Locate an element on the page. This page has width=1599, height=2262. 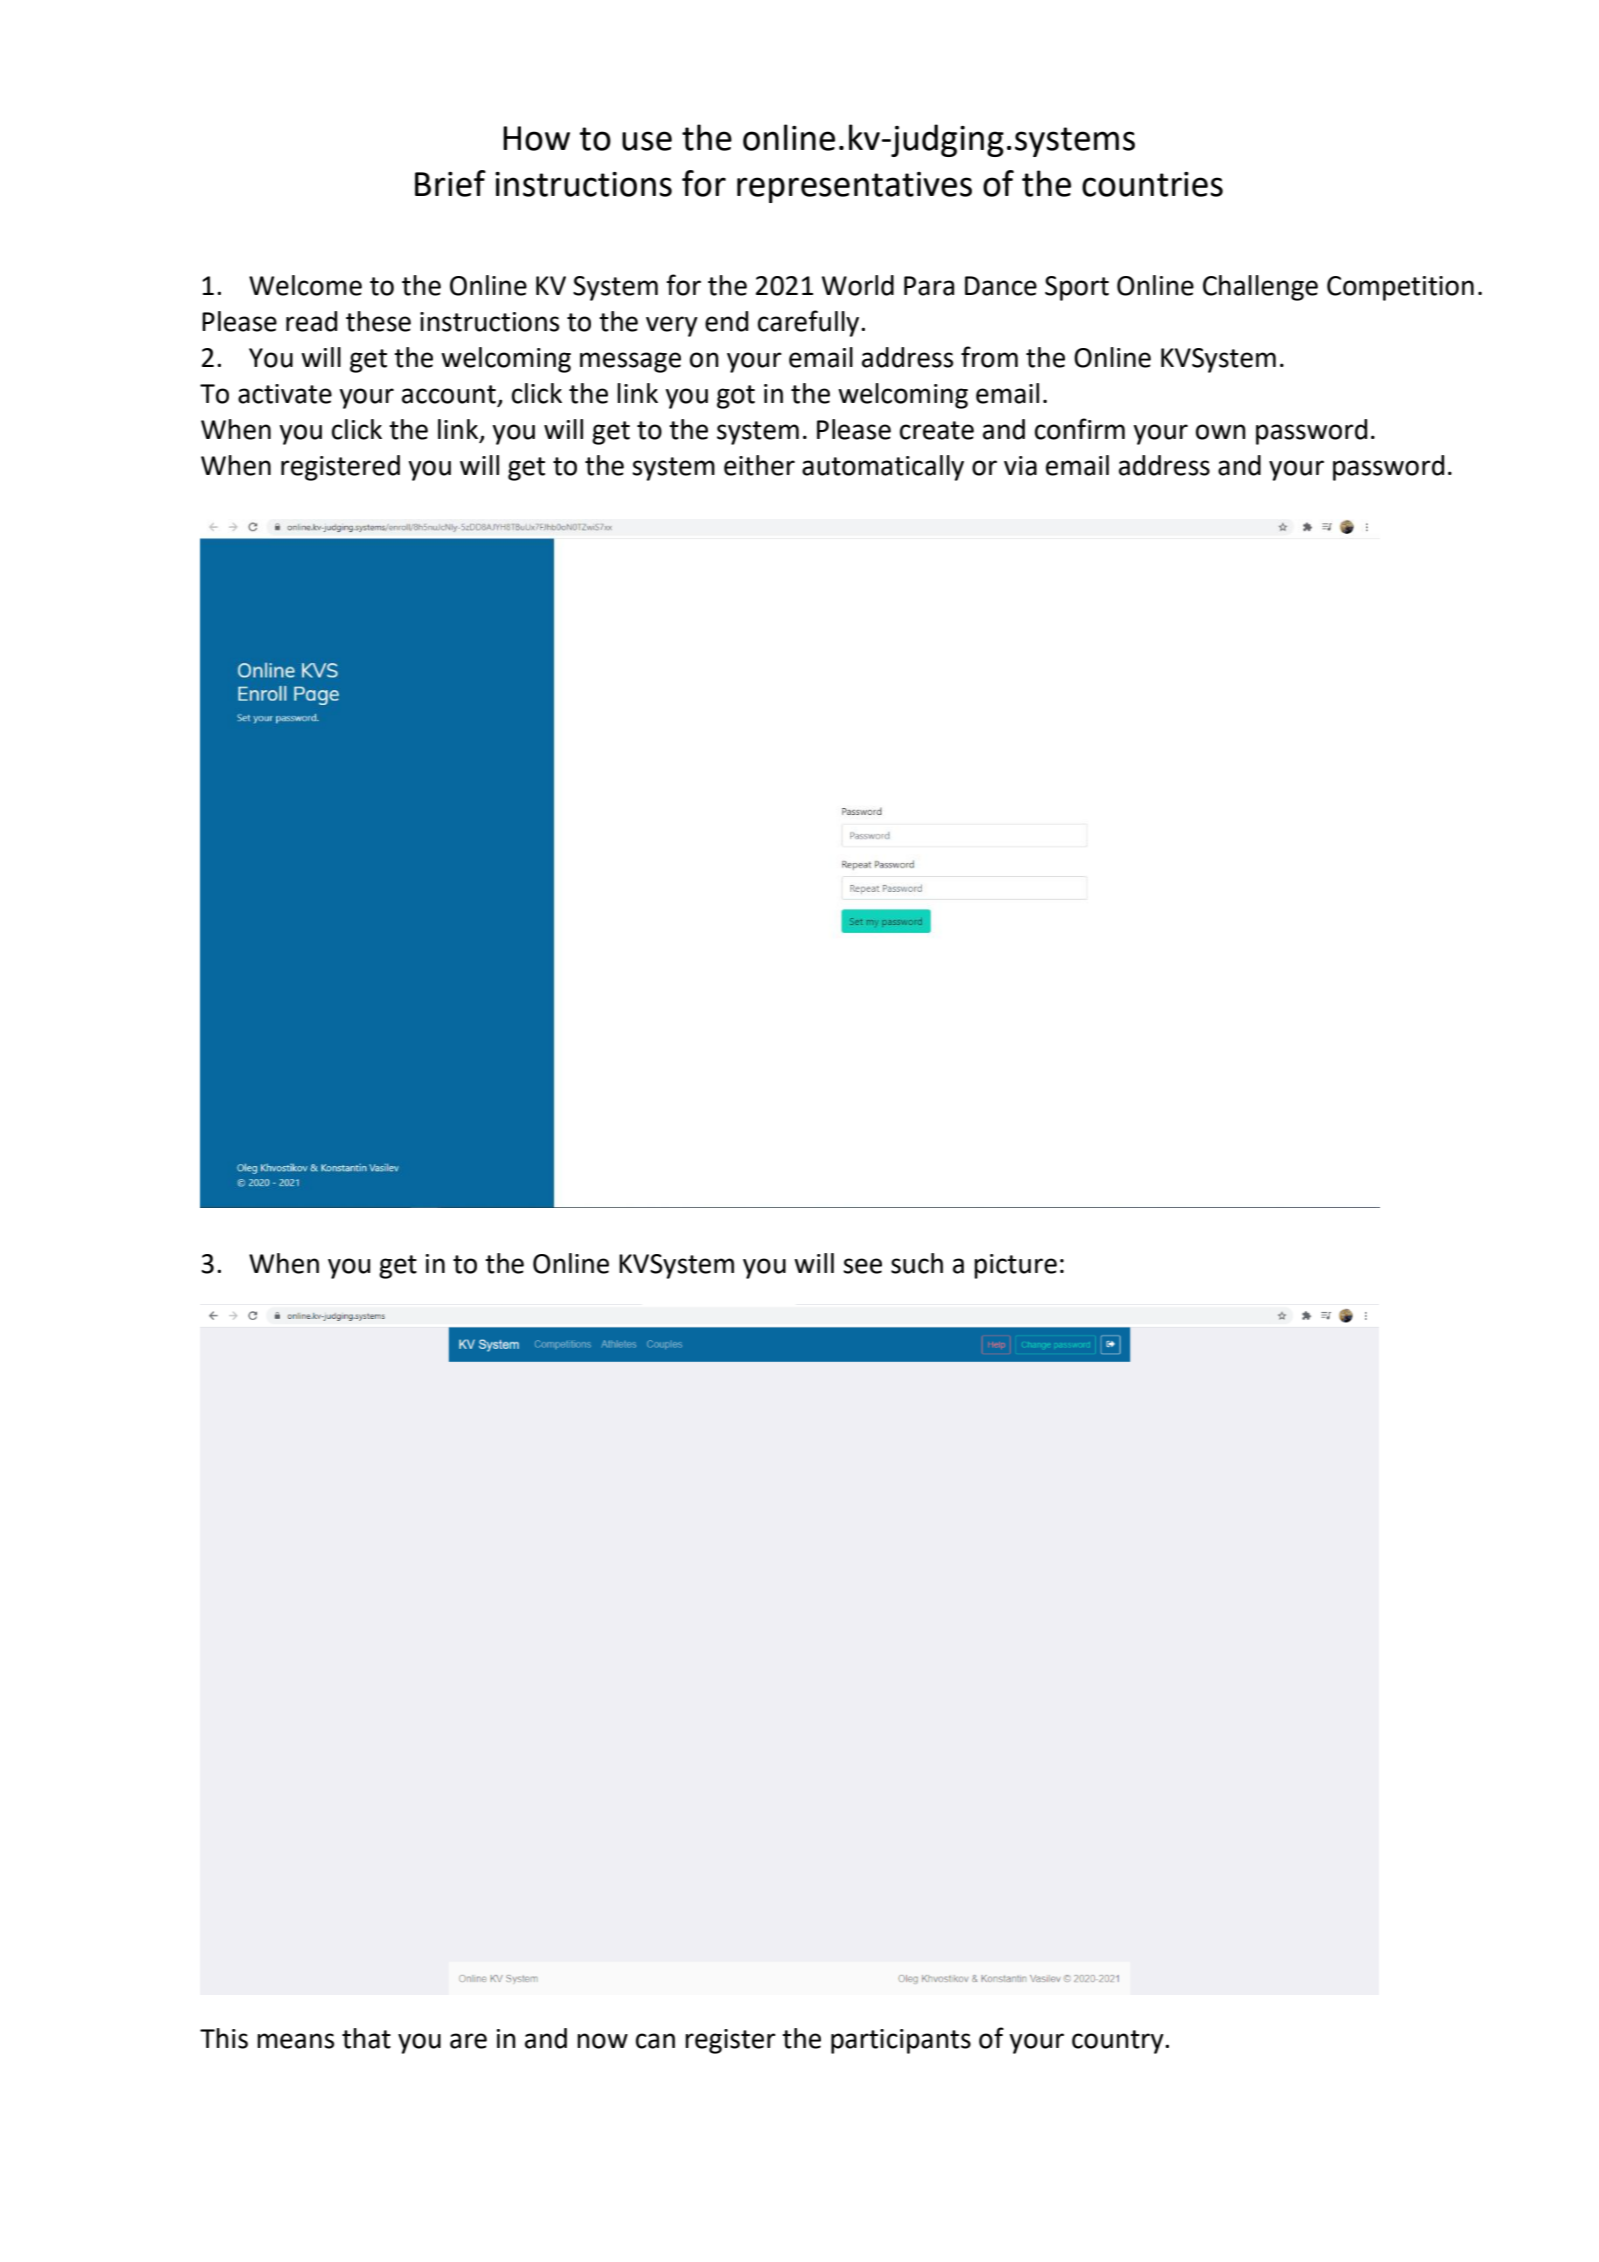
means is located at coordinates (295, 2041).
